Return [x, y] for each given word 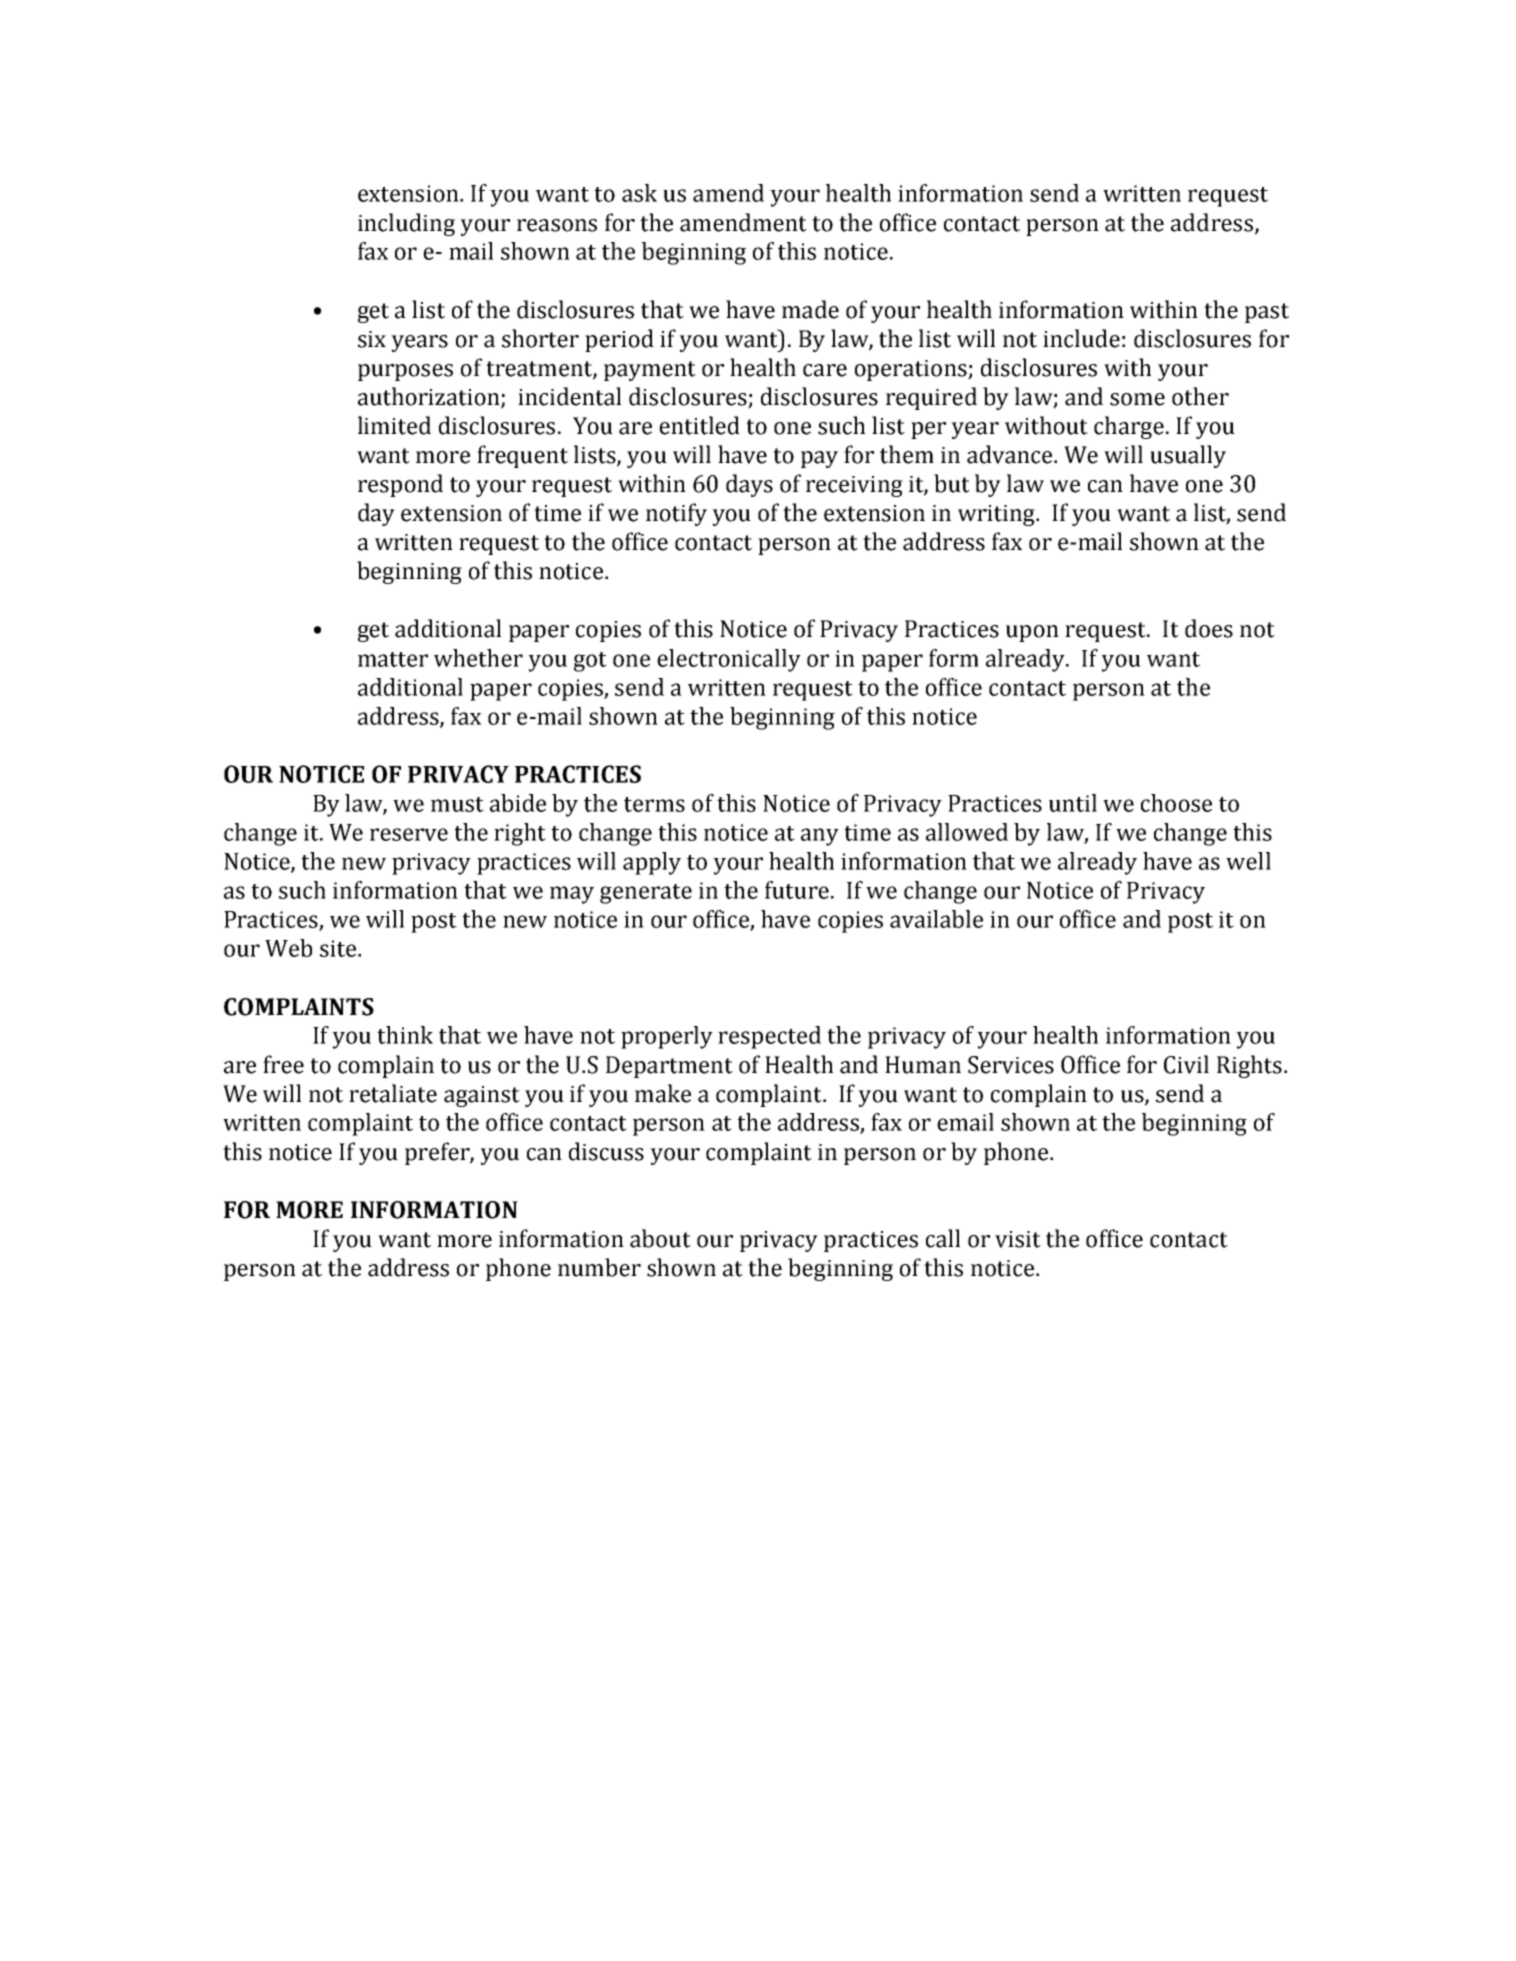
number [599, 1267]
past [1267, 313]
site [339, 948]
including [406, 224]
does [1209, 628]
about [660, 1238]
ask [639, 193]
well [1248, 861]
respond [400, 485]
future [797, 890]
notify [676, 514]
